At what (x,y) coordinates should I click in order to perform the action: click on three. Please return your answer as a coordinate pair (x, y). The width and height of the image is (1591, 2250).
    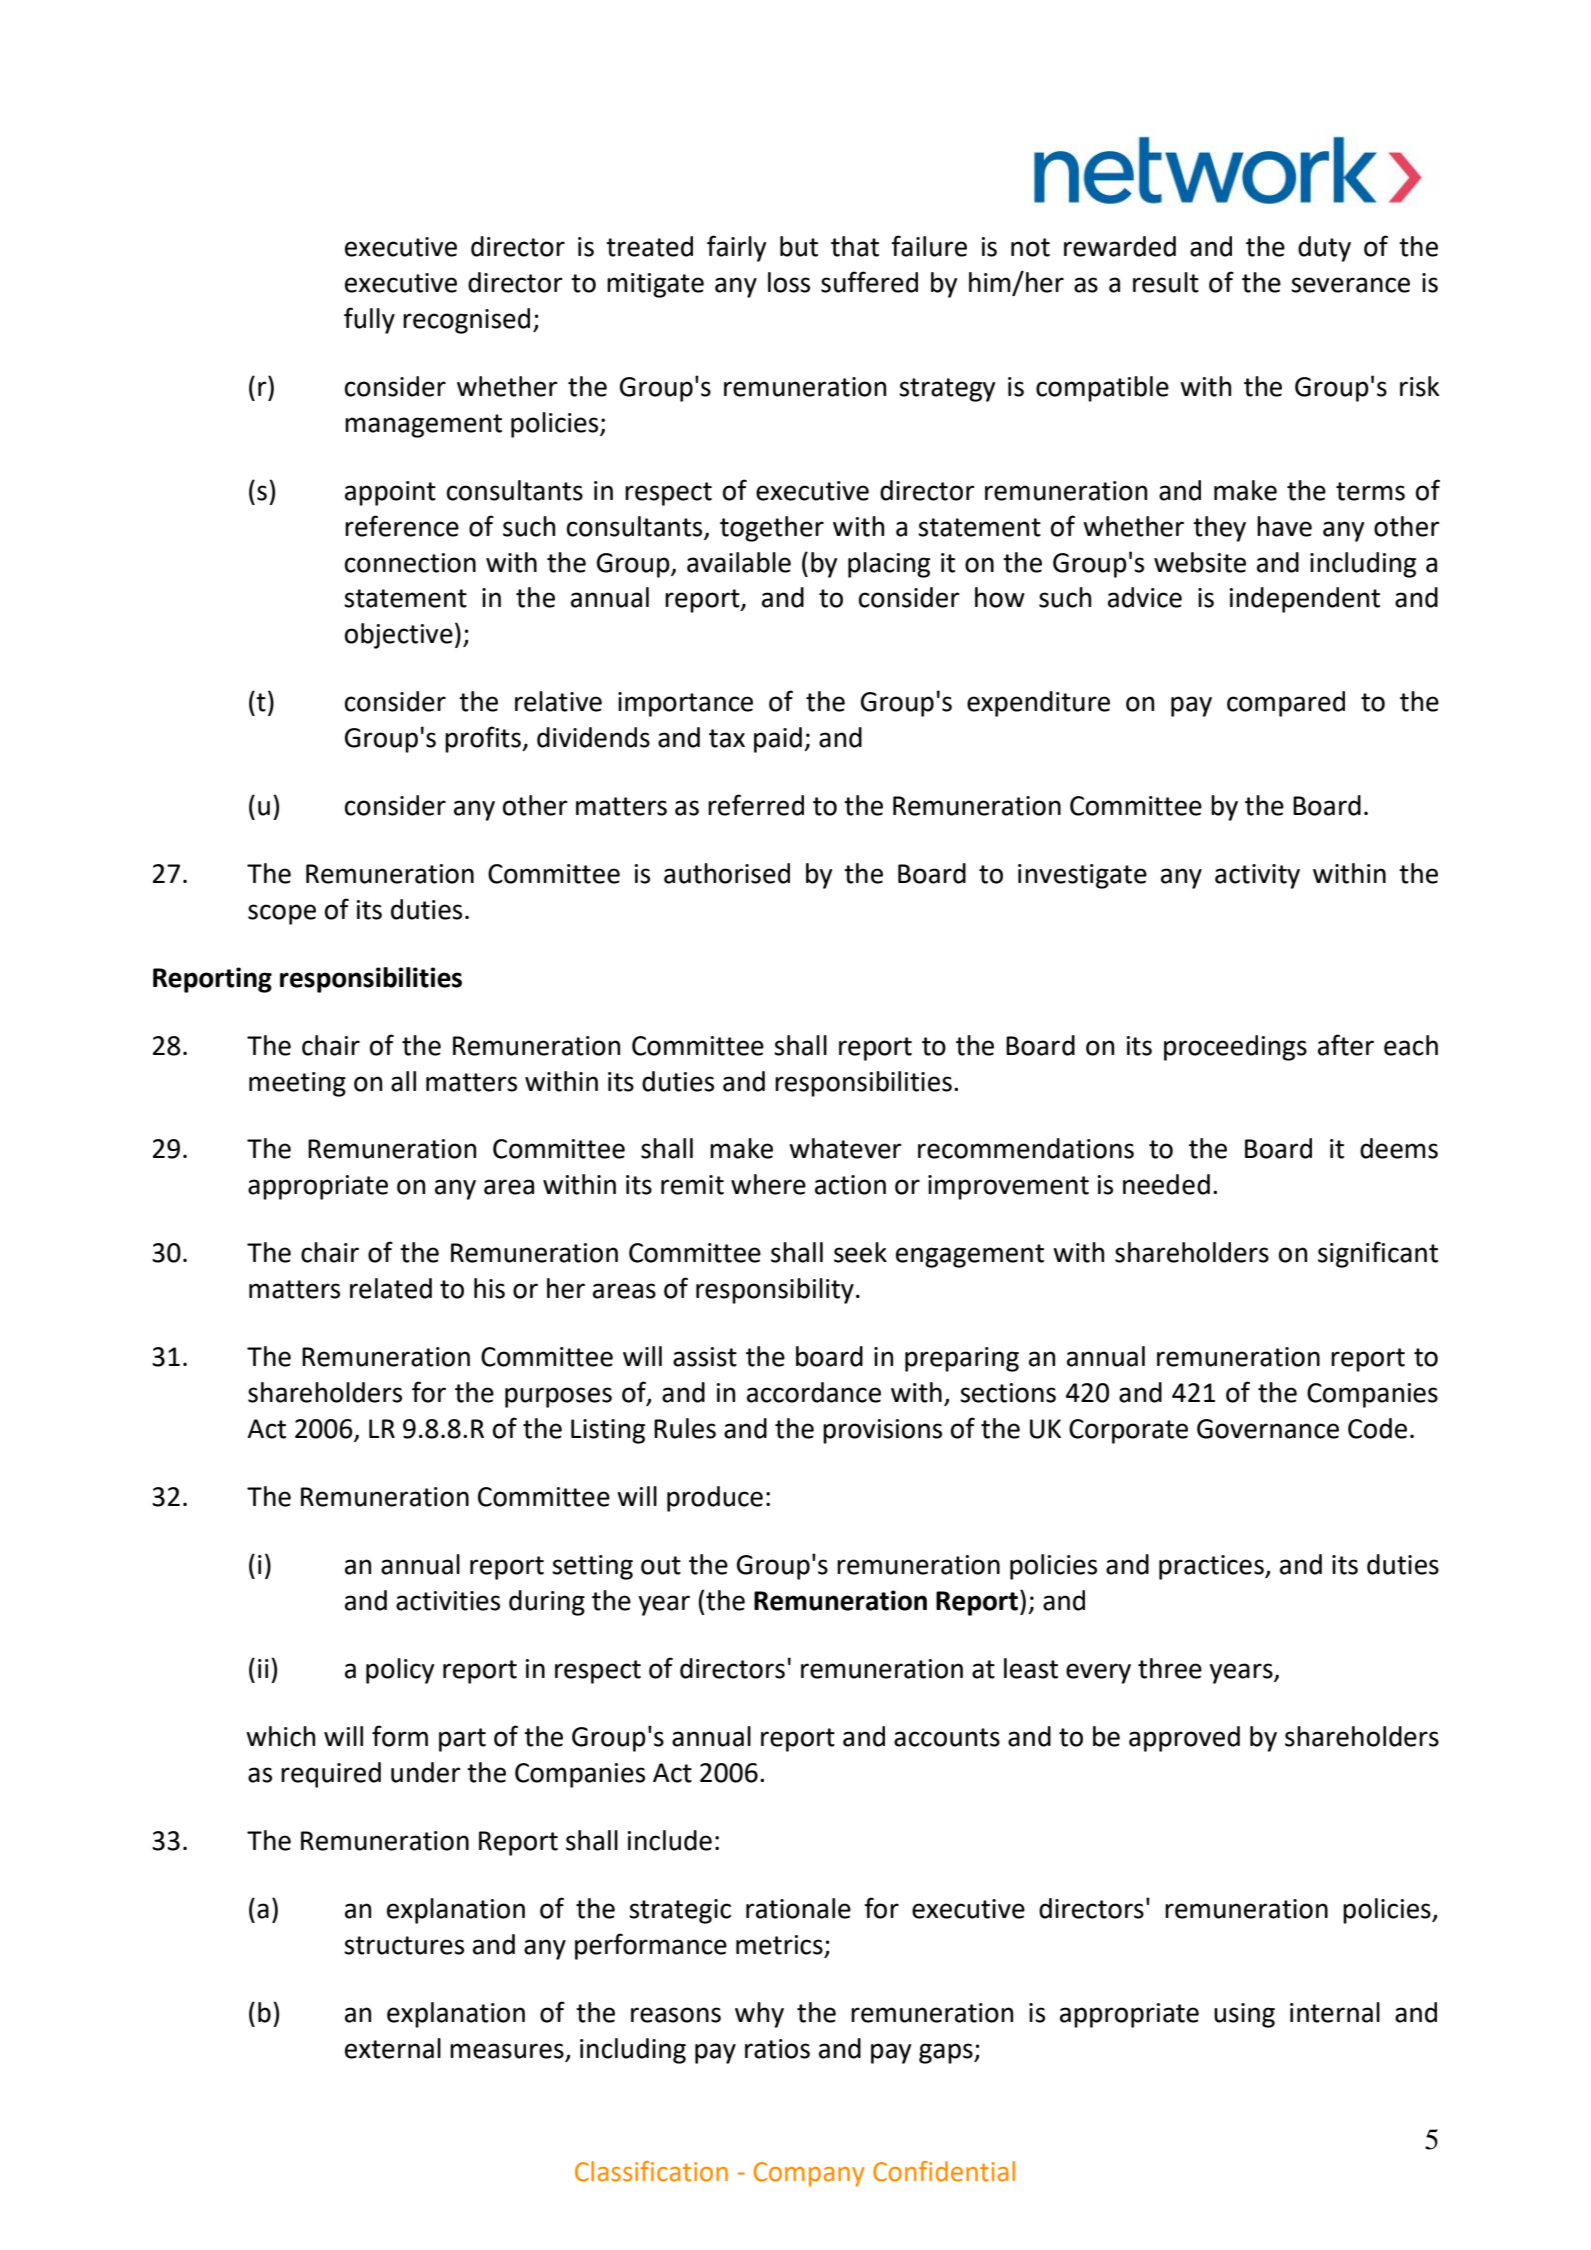
    Looking at the image, I should click on (1170, 1668).
